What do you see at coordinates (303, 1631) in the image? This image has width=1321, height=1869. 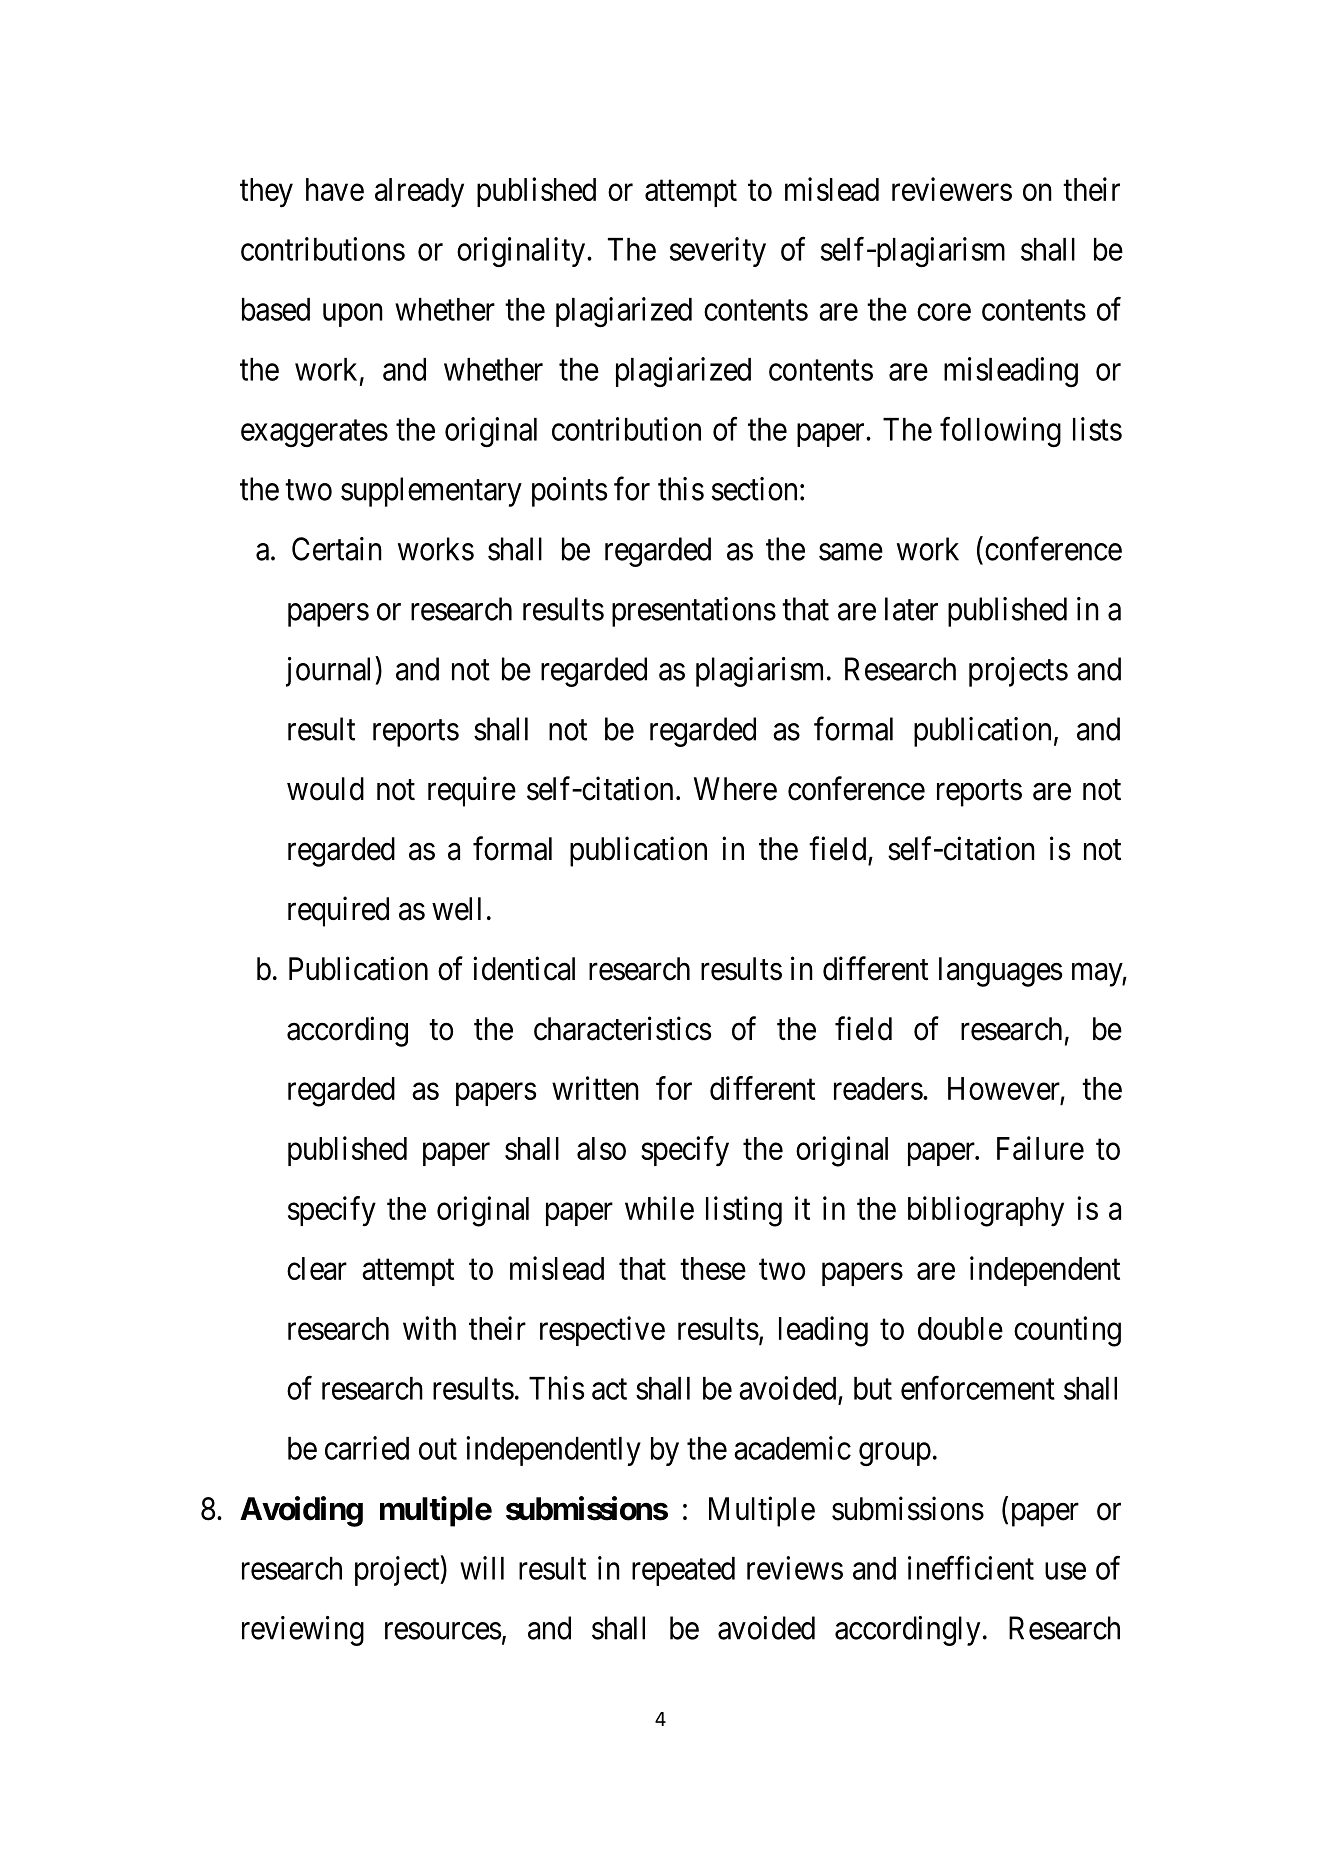 I see `reviewing` at bounding box center [303, 1631].
